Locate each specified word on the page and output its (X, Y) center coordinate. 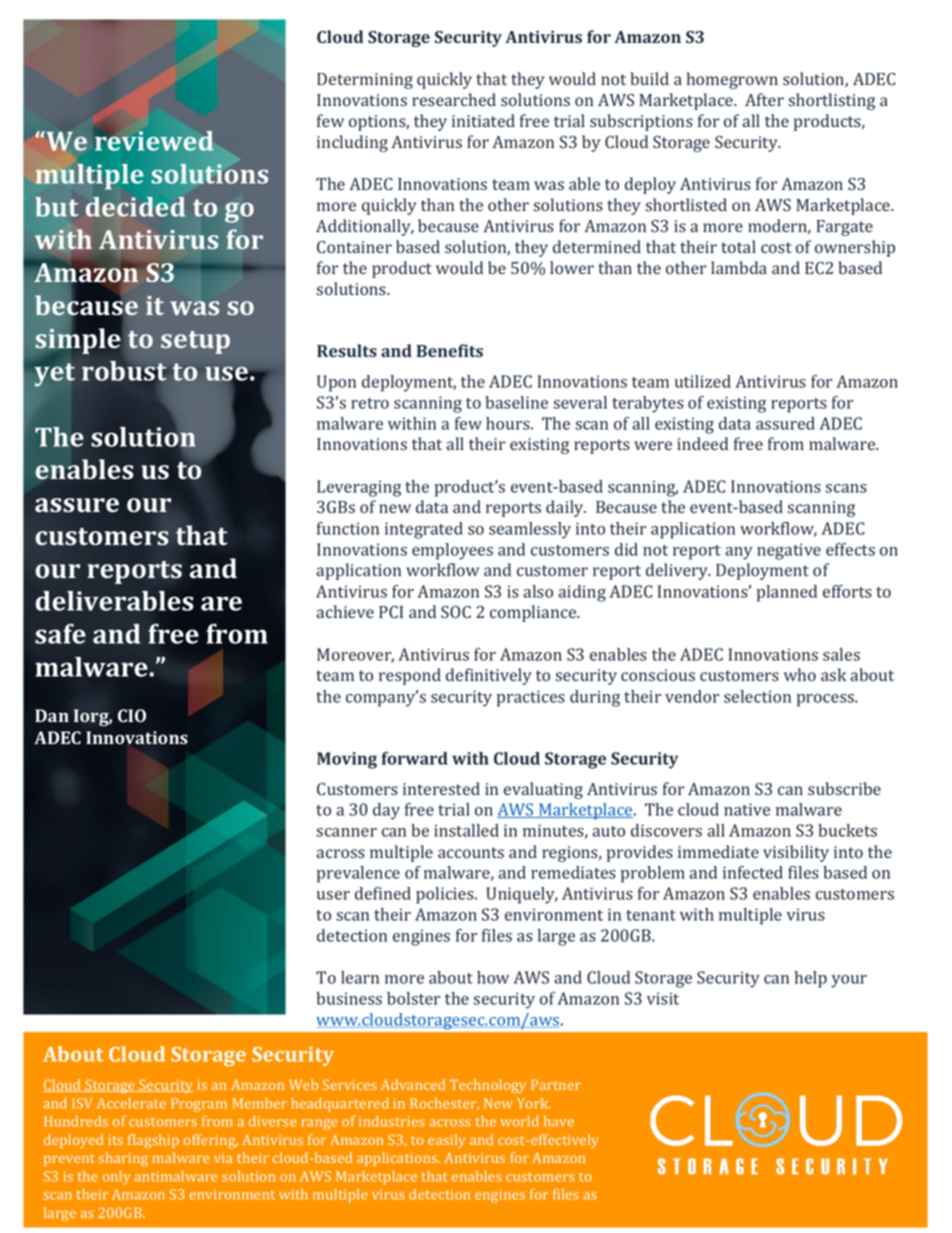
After (764, 99)
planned (787, 593)
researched (454, 100)
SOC (456, 612)
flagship (153, 1141)
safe (60, 634)
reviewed (154, 140)
